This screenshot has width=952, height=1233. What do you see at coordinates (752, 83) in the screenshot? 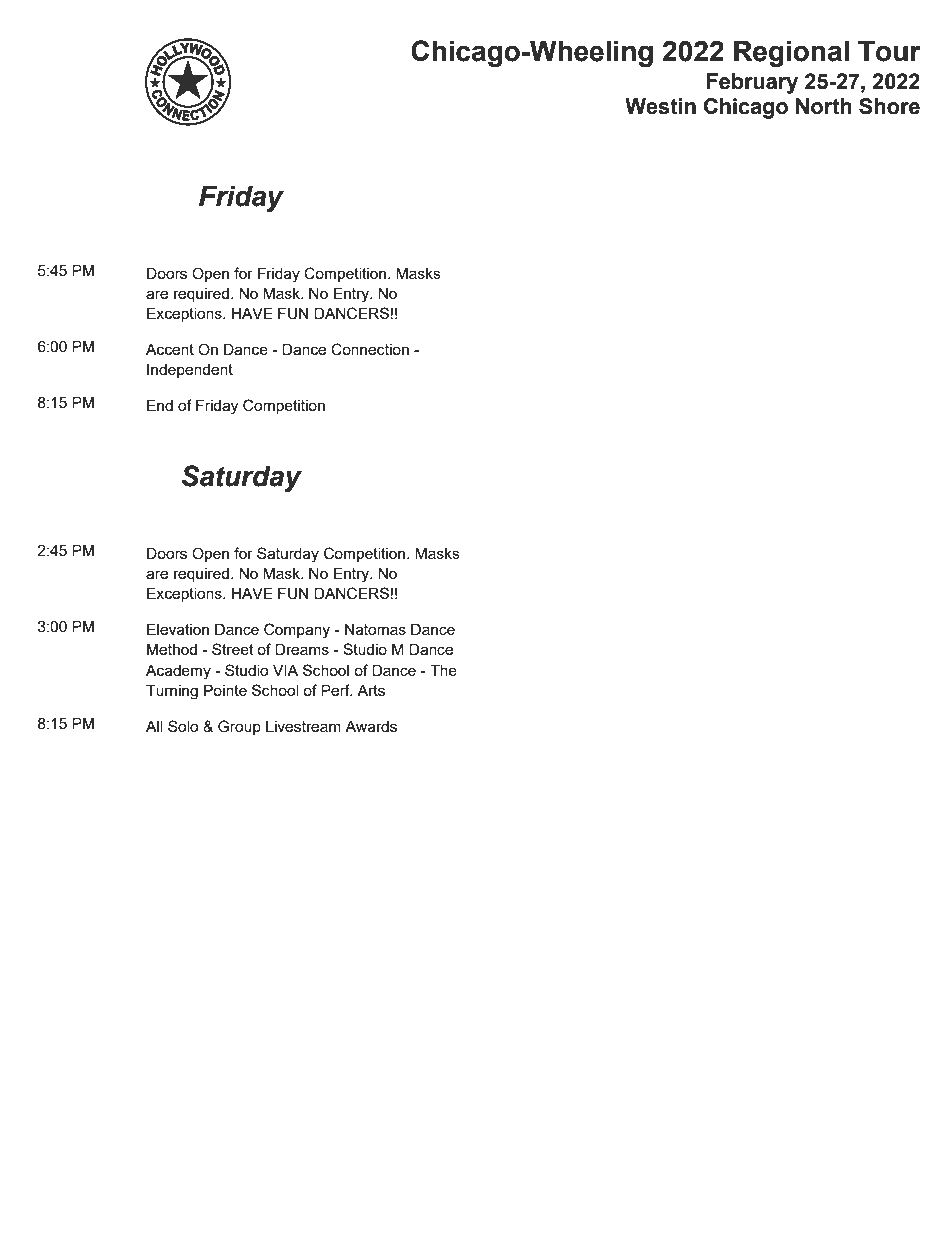
I see `February` at bounding box center [752, 83].
